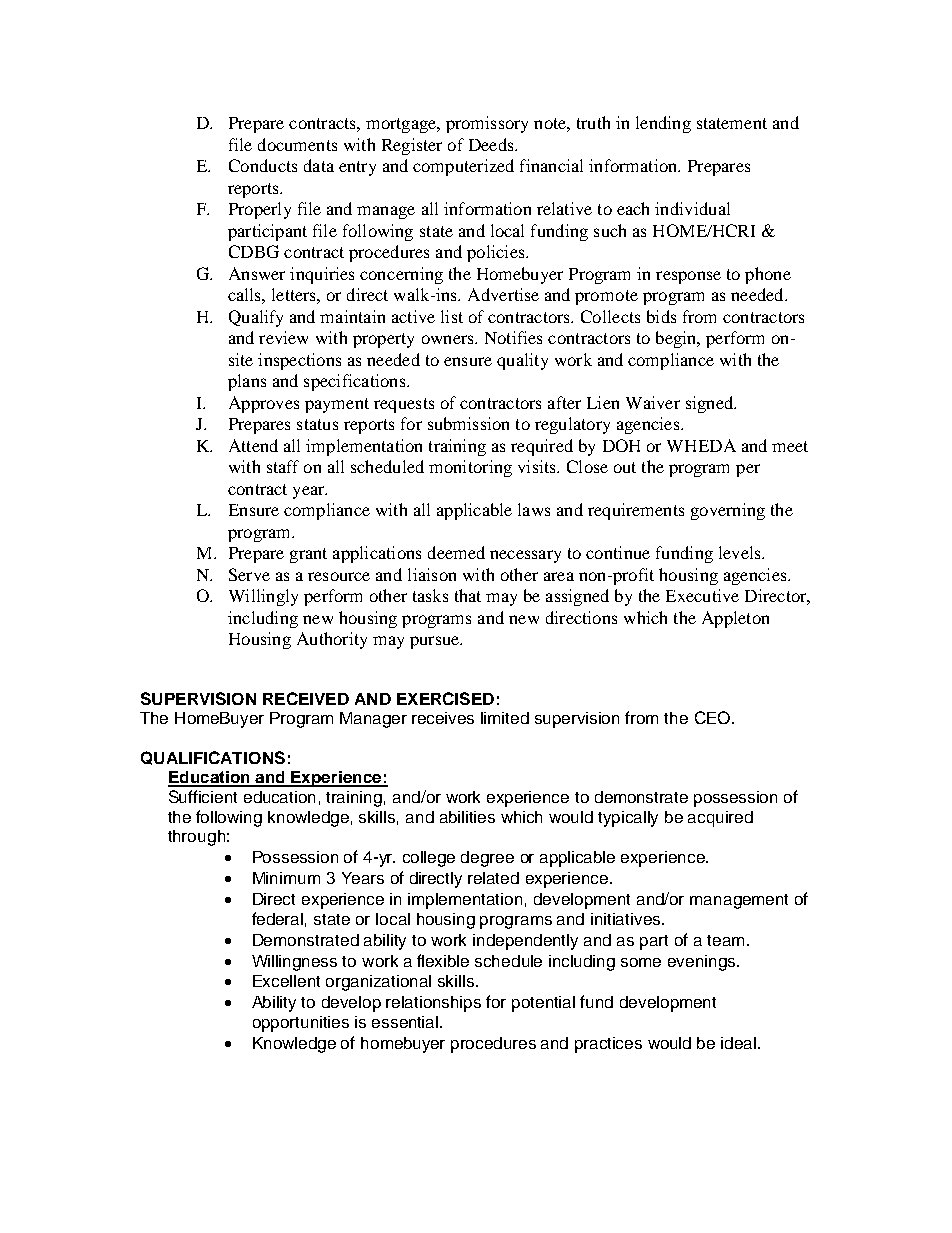 This screenshot has height=1233, width=952. I want to click on opportunities, so click(301, 1024).
